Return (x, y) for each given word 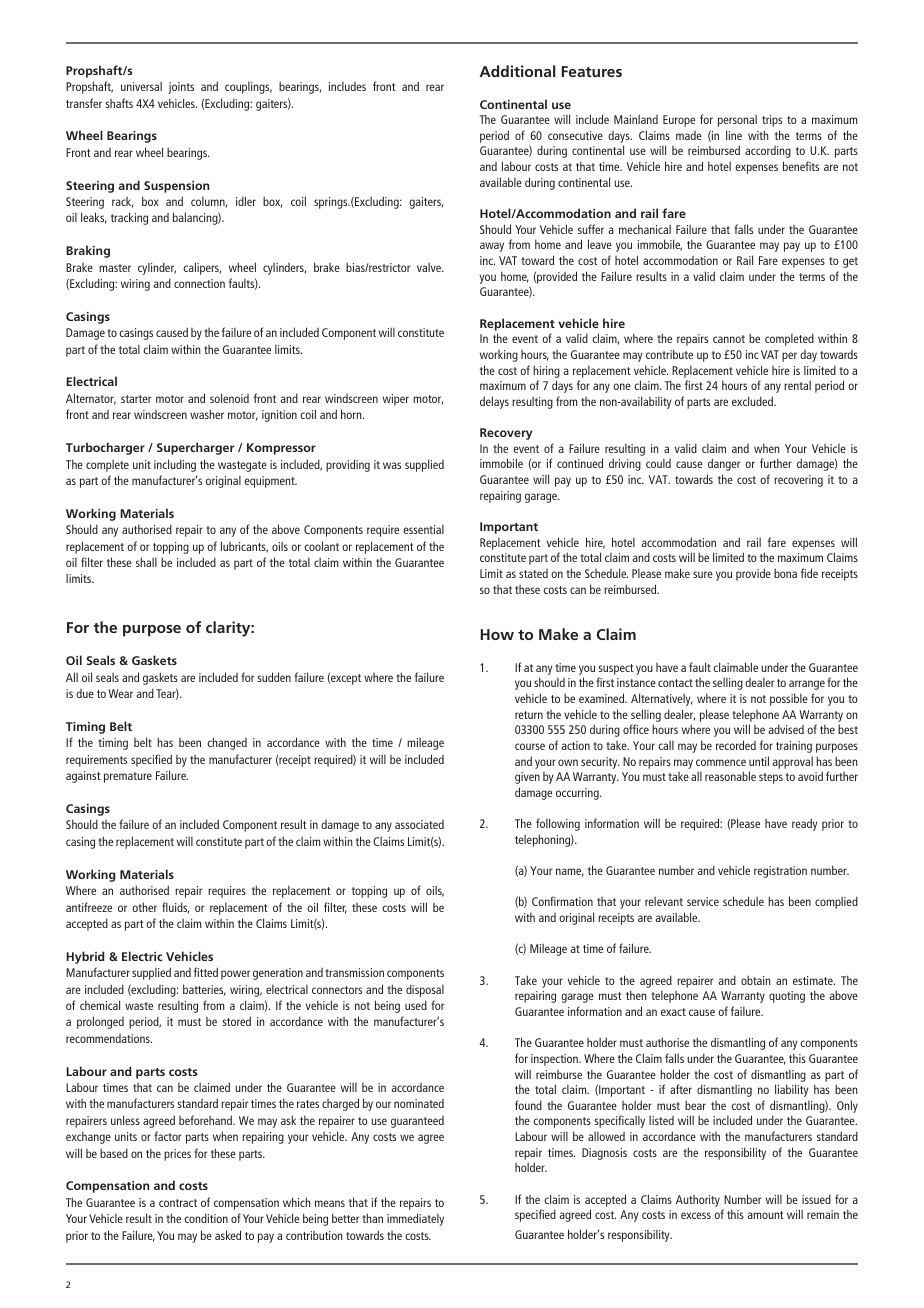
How (497, 634)
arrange (807, 685)
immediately (415, 1219)
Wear (121, 693)
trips (772, 121)
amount (765, 1215)
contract (178, 1203)
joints (181, 88)
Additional (517, 71)
